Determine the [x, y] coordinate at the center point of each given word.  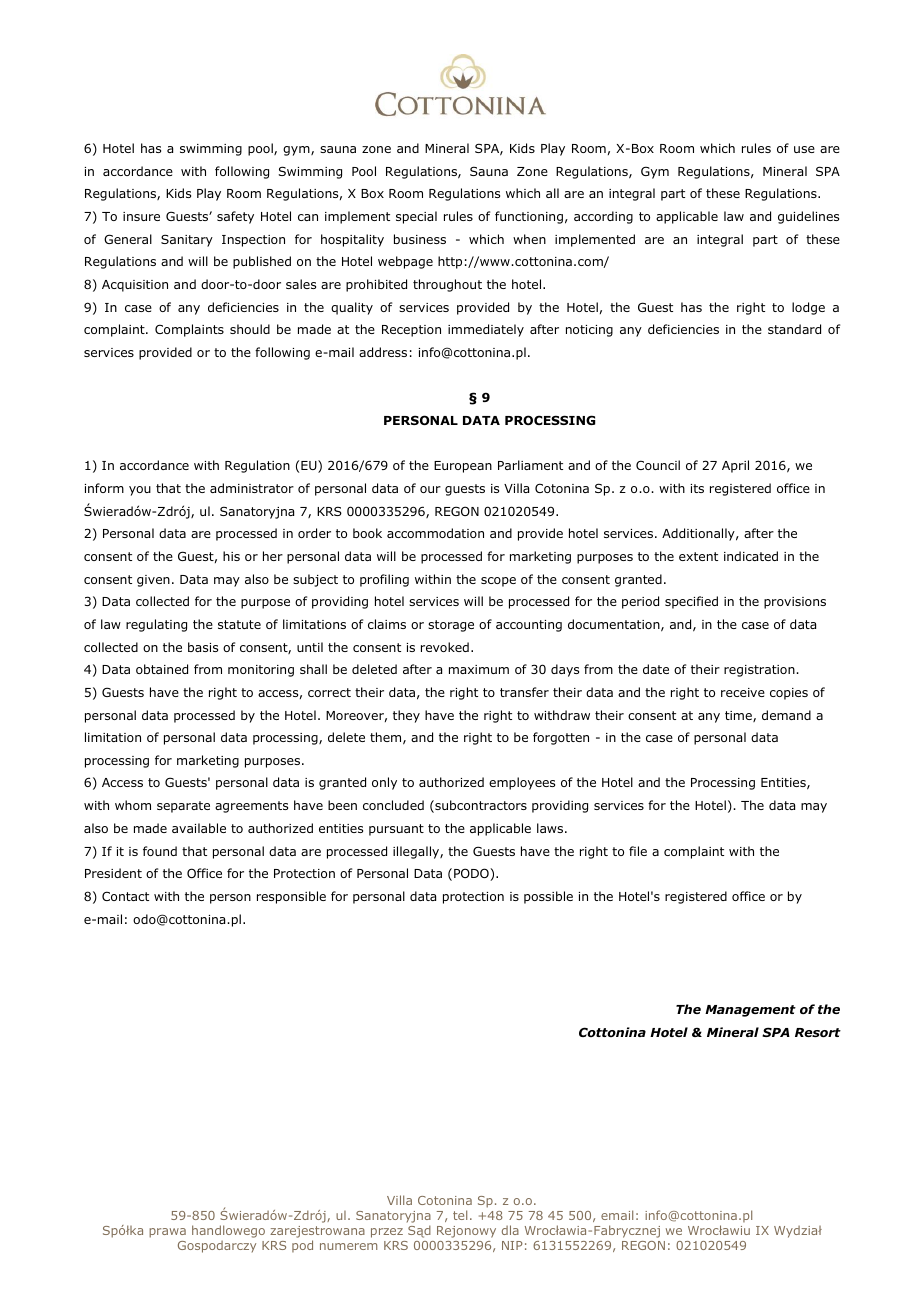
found [160, 851]
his [231, 556]
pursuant [396, 830]
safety [235, 217]
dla [510, 1230]
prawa [167, 1233]
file [638, 851]
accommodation [435, 533]
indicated [751, 556]
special [416, 217]
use [804, 149]
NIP [512, 1245]
